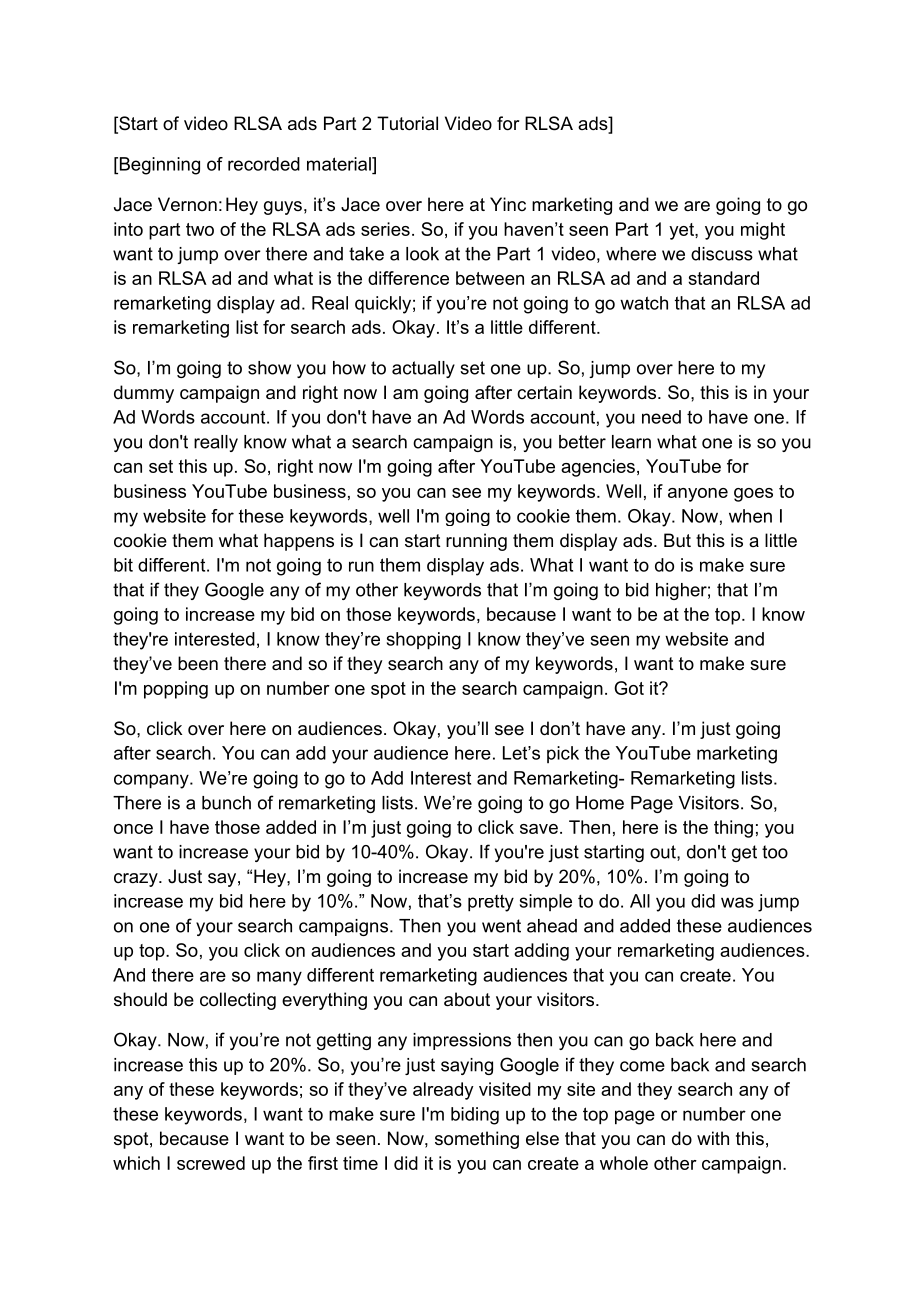 The width and height of the image is (924, 1308). What do you see at coordinates (211, 1163) in the image?
I see `screwed` at bounding box center [211, 1163].
